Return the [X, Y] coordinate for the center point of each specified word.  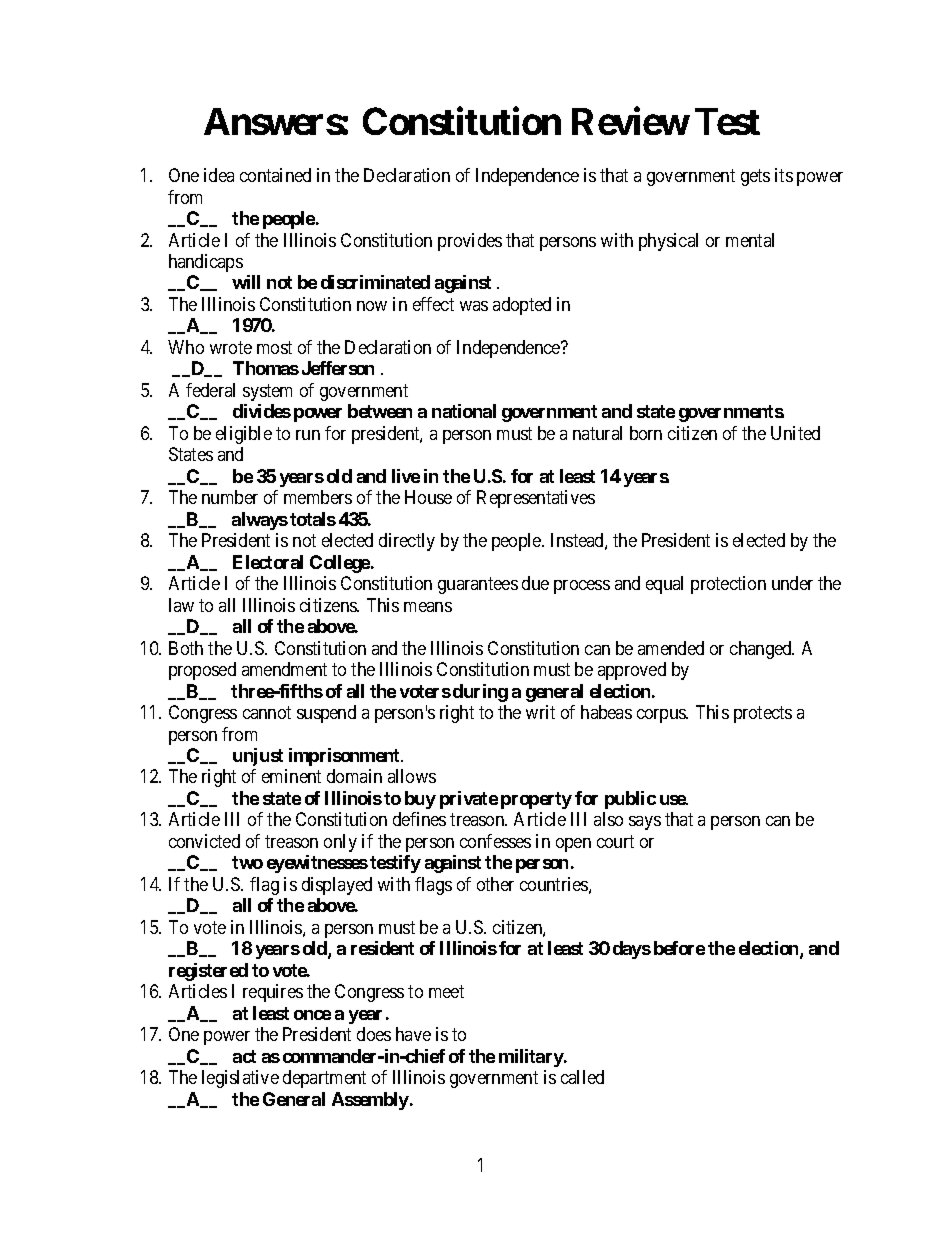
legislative [240, 1079]
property [536, 800]
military [532, 1058]
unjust [258, 757]
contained [275, 175]
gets [755, 177]
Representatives [536, 499]
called [582, 1077]
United [795, 433]
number [230, 497]
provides [470, 242]
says [645, 823]
